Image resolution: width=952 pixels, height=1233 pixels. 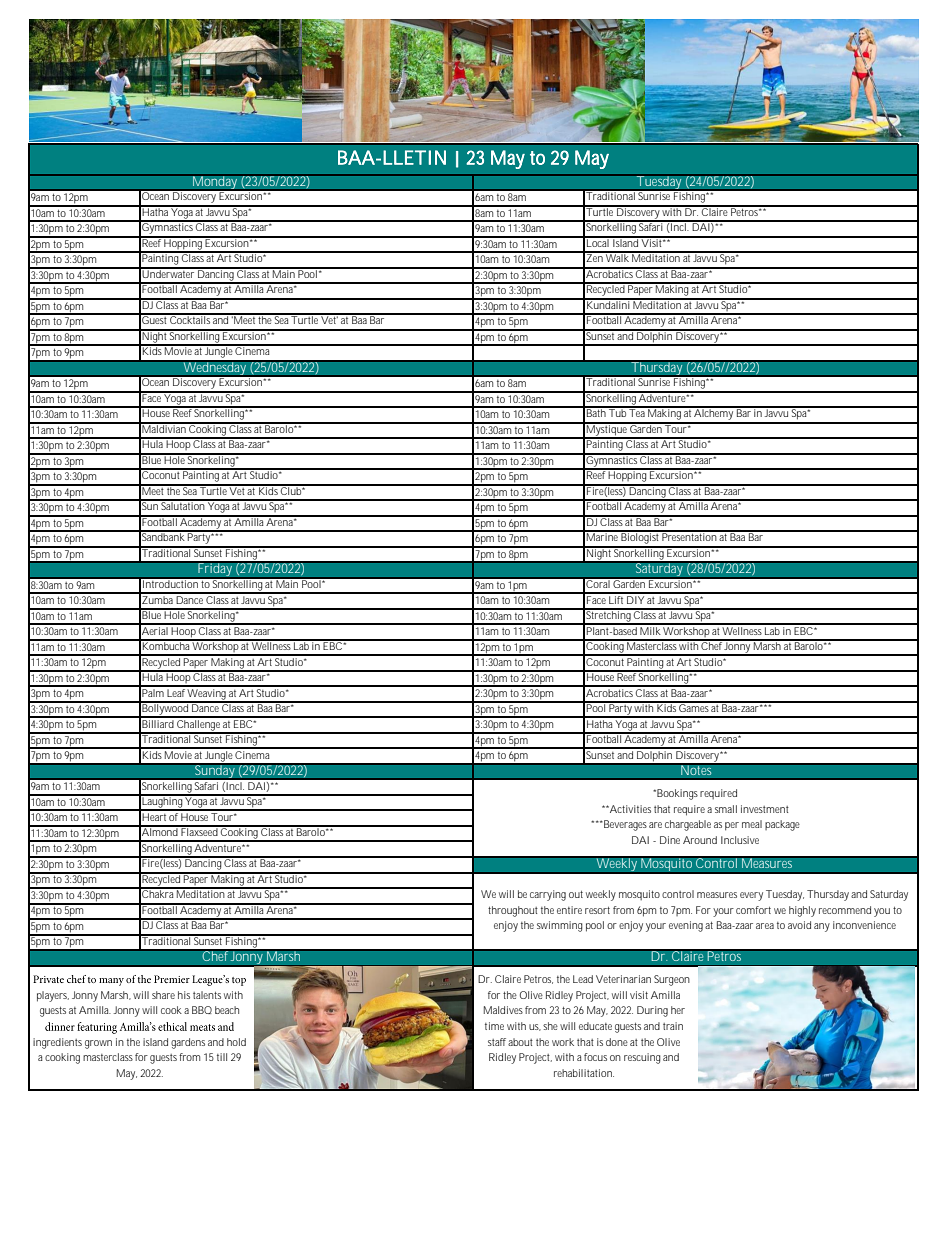 What do you see at coordinates (650, 629) in the image?
I see `Milk` at bounding box center [650, 629].
